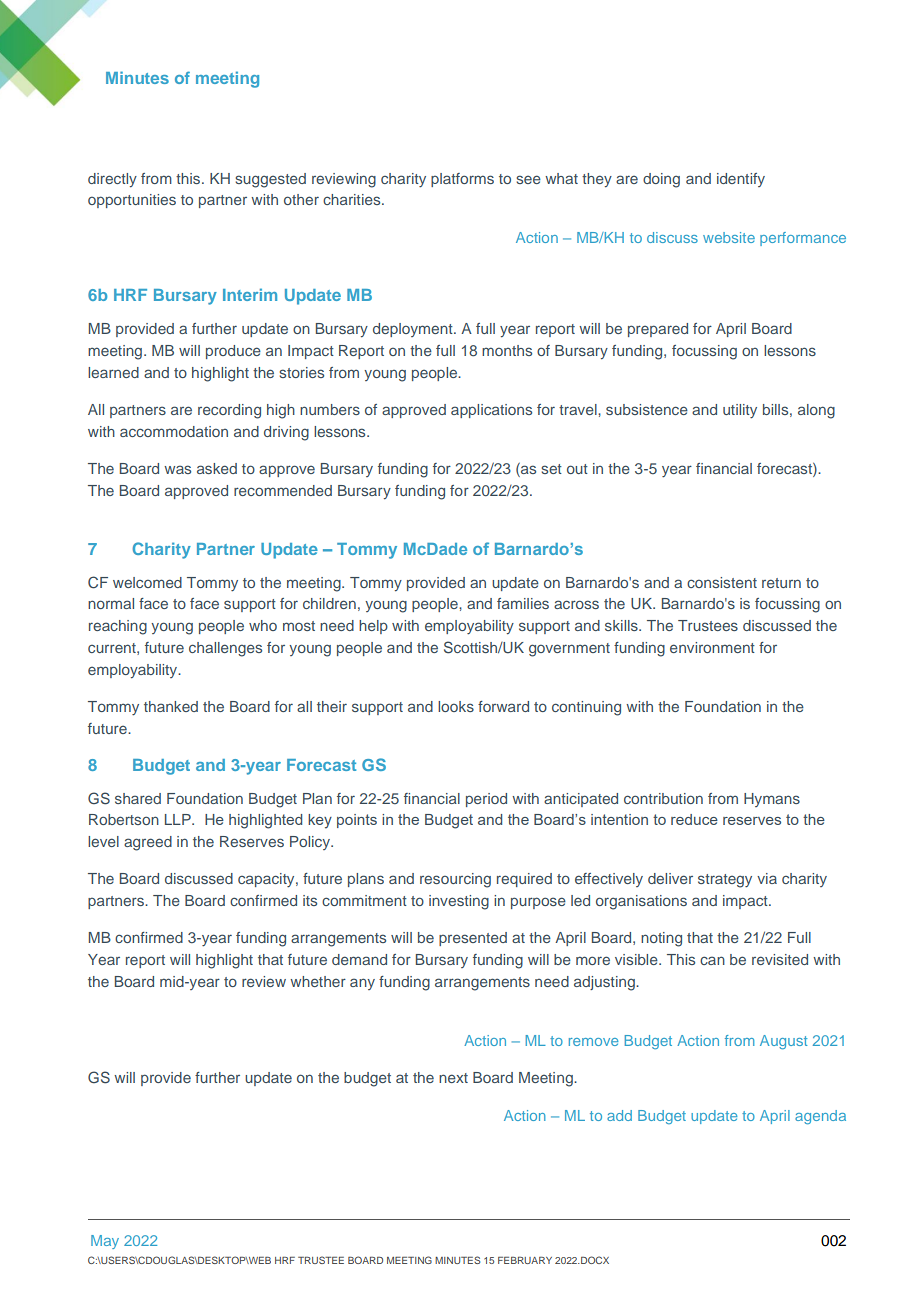  What do you see at coordinates (473, 939) in the document?
I see `presented` at bounding box center [473, 939].
